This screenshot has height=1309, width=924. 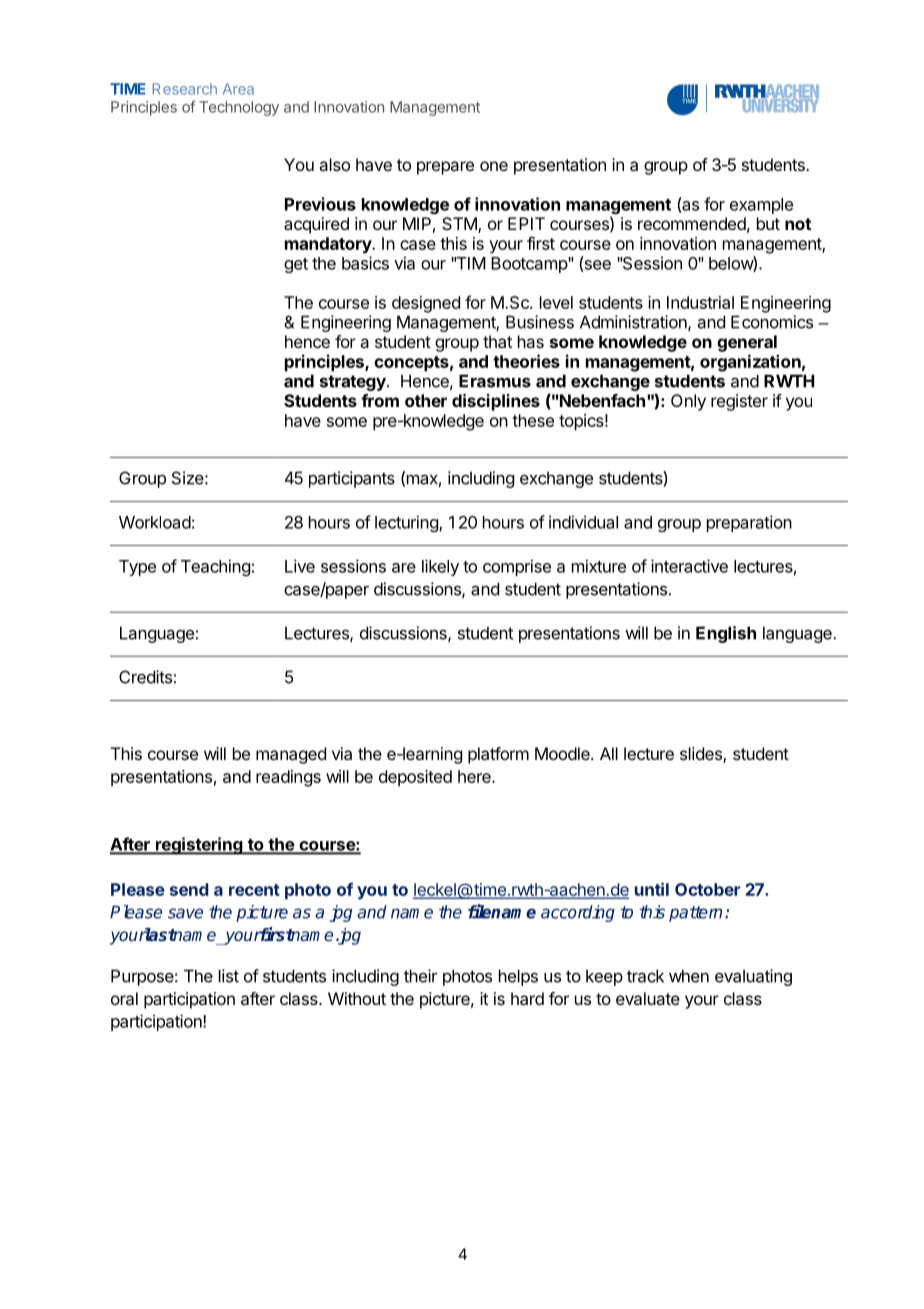 I want to click on get, so click(x=296, y=265).
